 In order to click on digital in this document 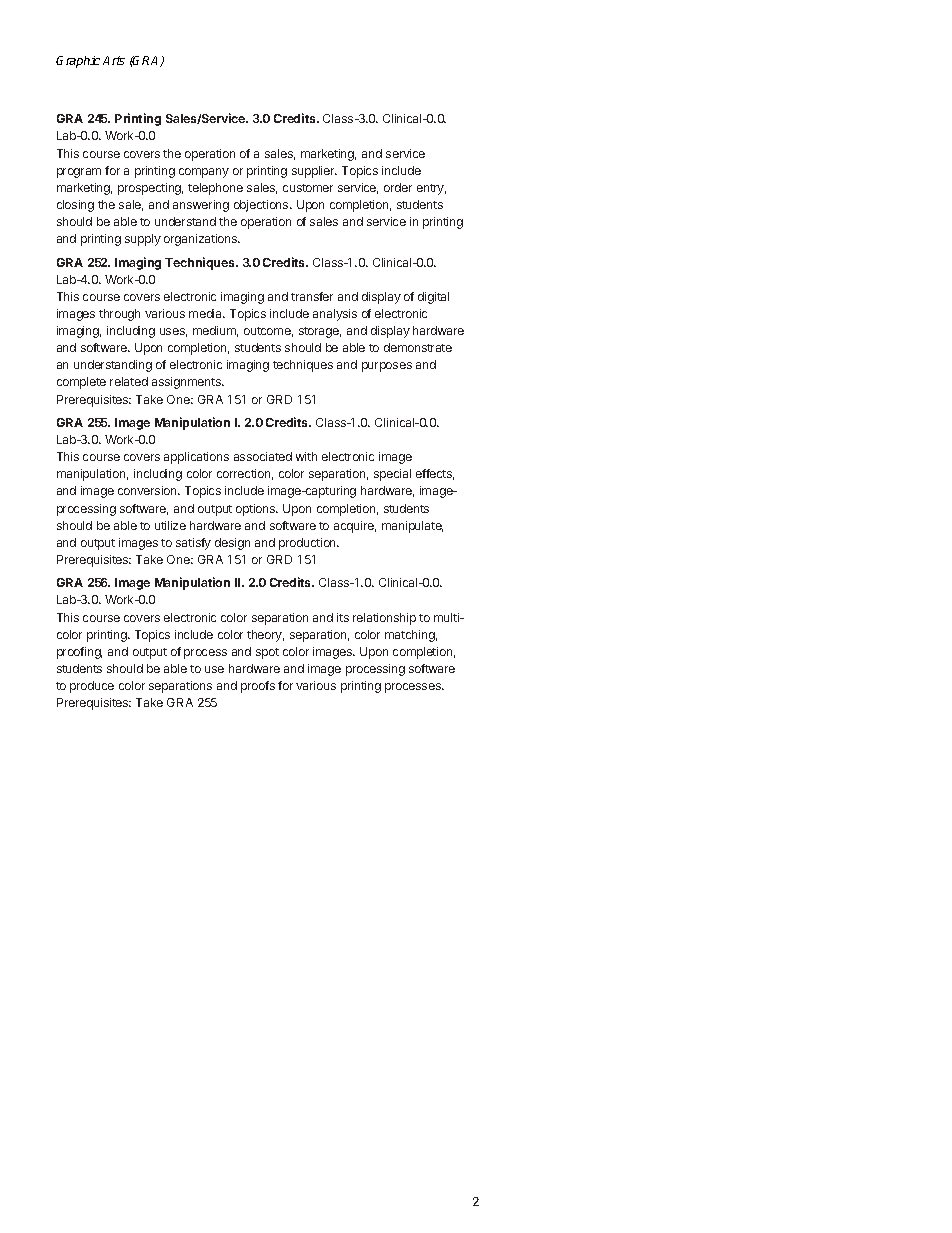, I will do `click(433, 298)`.
